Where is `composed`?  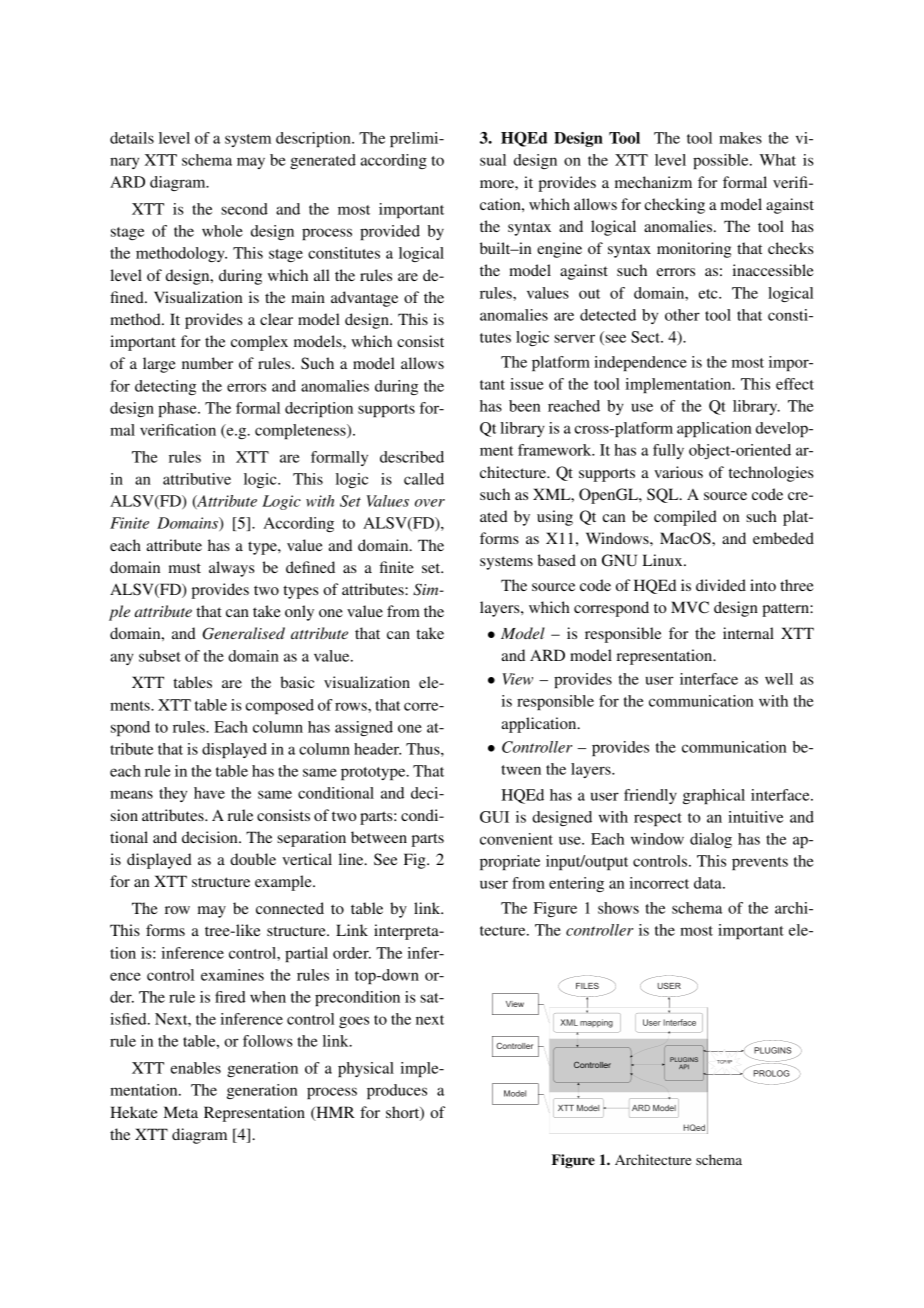
composed is located at coordinates (280, 706).
